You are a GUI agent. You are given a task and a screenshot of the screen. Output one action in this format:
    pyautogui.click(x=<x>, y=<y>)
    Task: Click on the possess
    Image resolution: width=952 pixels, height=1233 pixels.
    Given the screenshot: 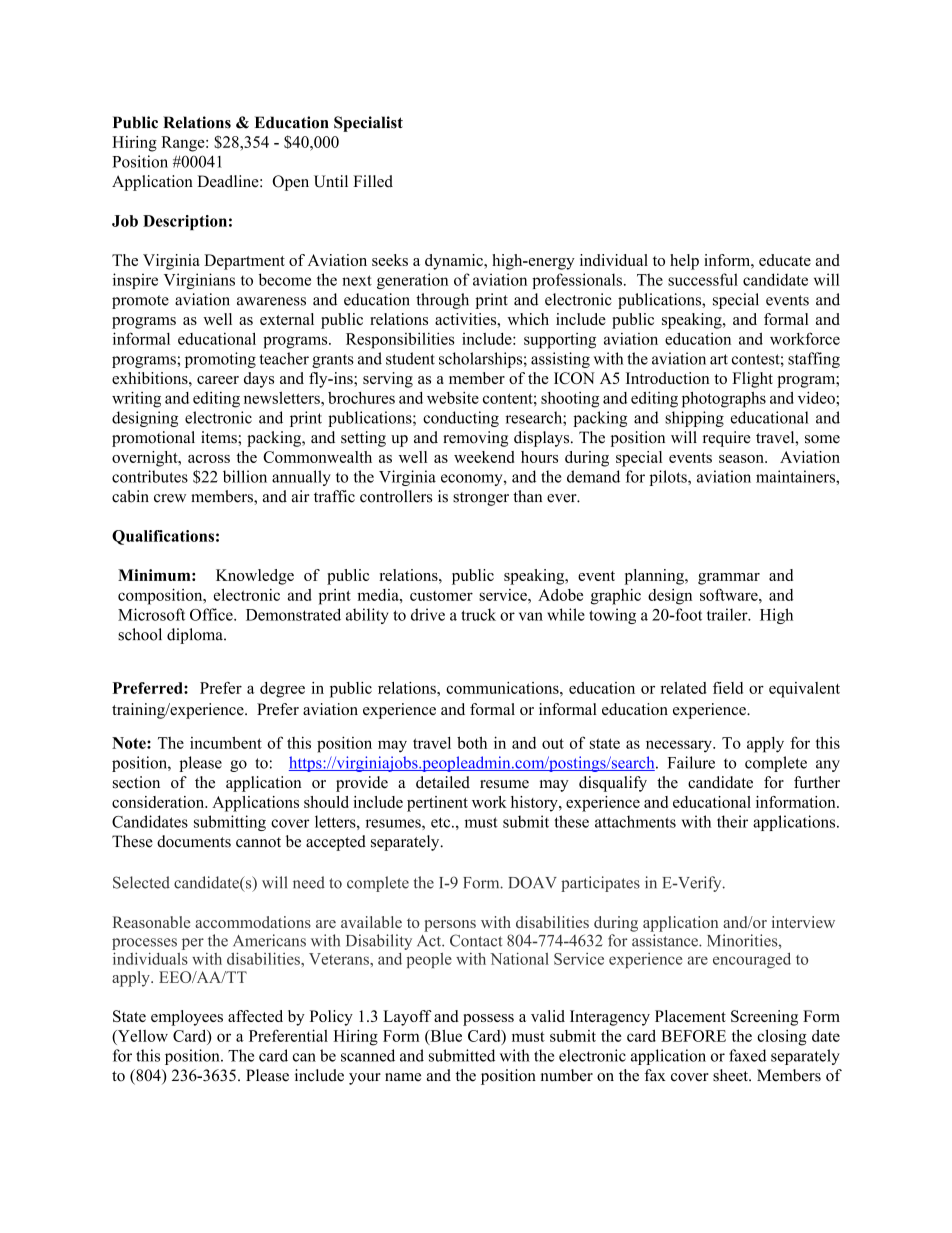 What is the action you would take?
    pyautogui.click(x=488, y=1020)
